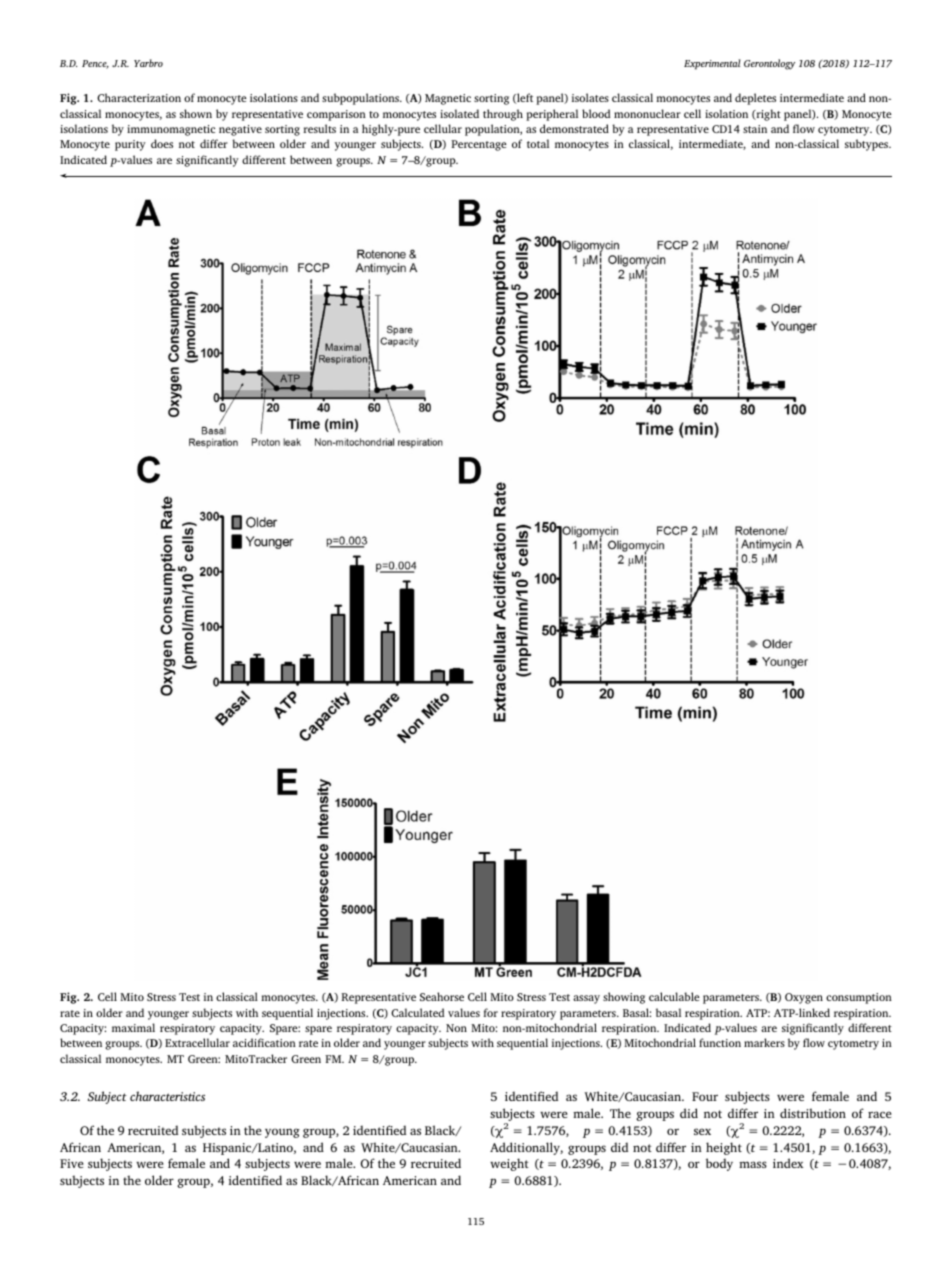 The width and height of the page is (952, 1270). Describe the element at coordinates (804, 998) in the page. I see `Oxygen` at that location.
